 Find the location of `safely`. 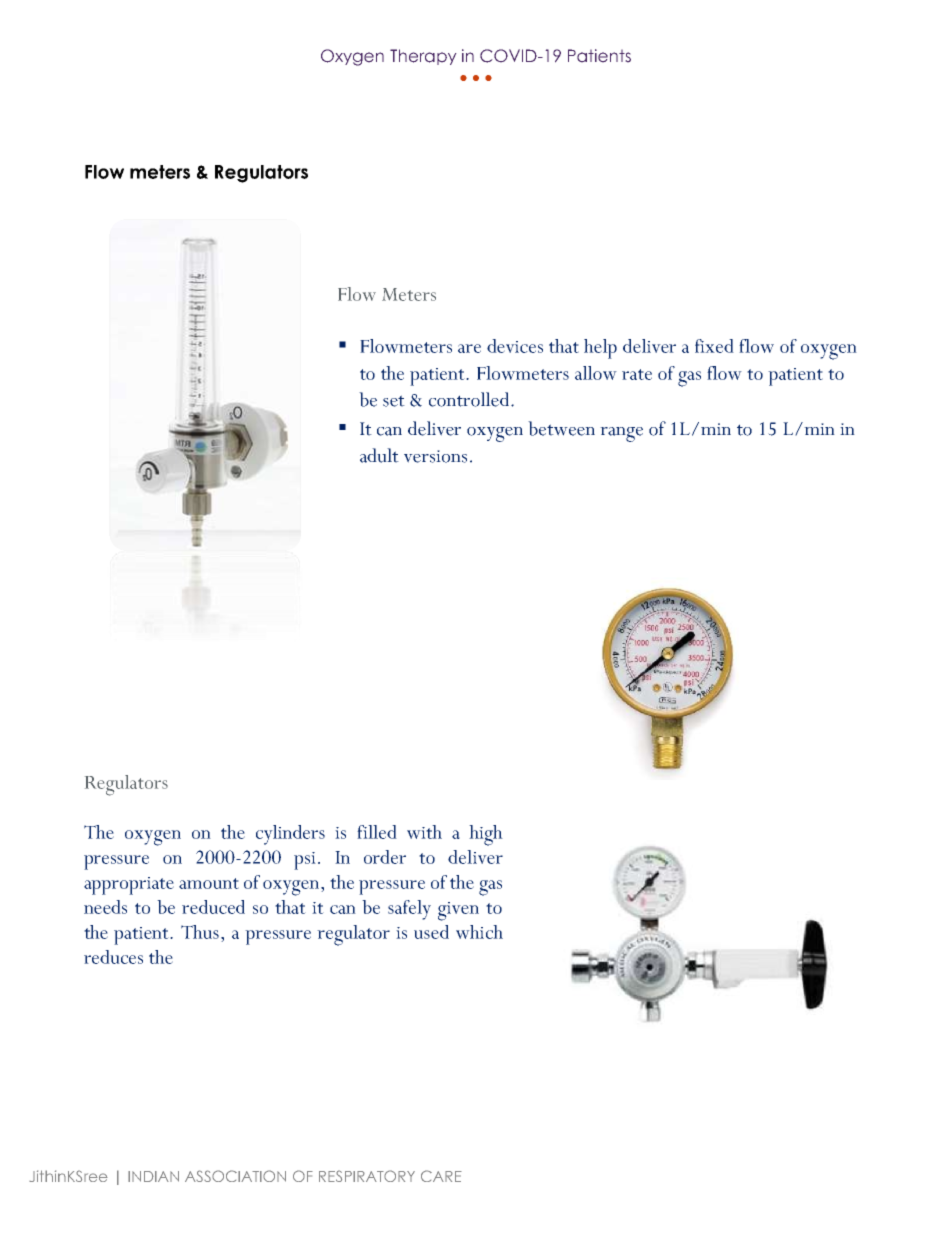

safely is located at coordinates (409, 910).
